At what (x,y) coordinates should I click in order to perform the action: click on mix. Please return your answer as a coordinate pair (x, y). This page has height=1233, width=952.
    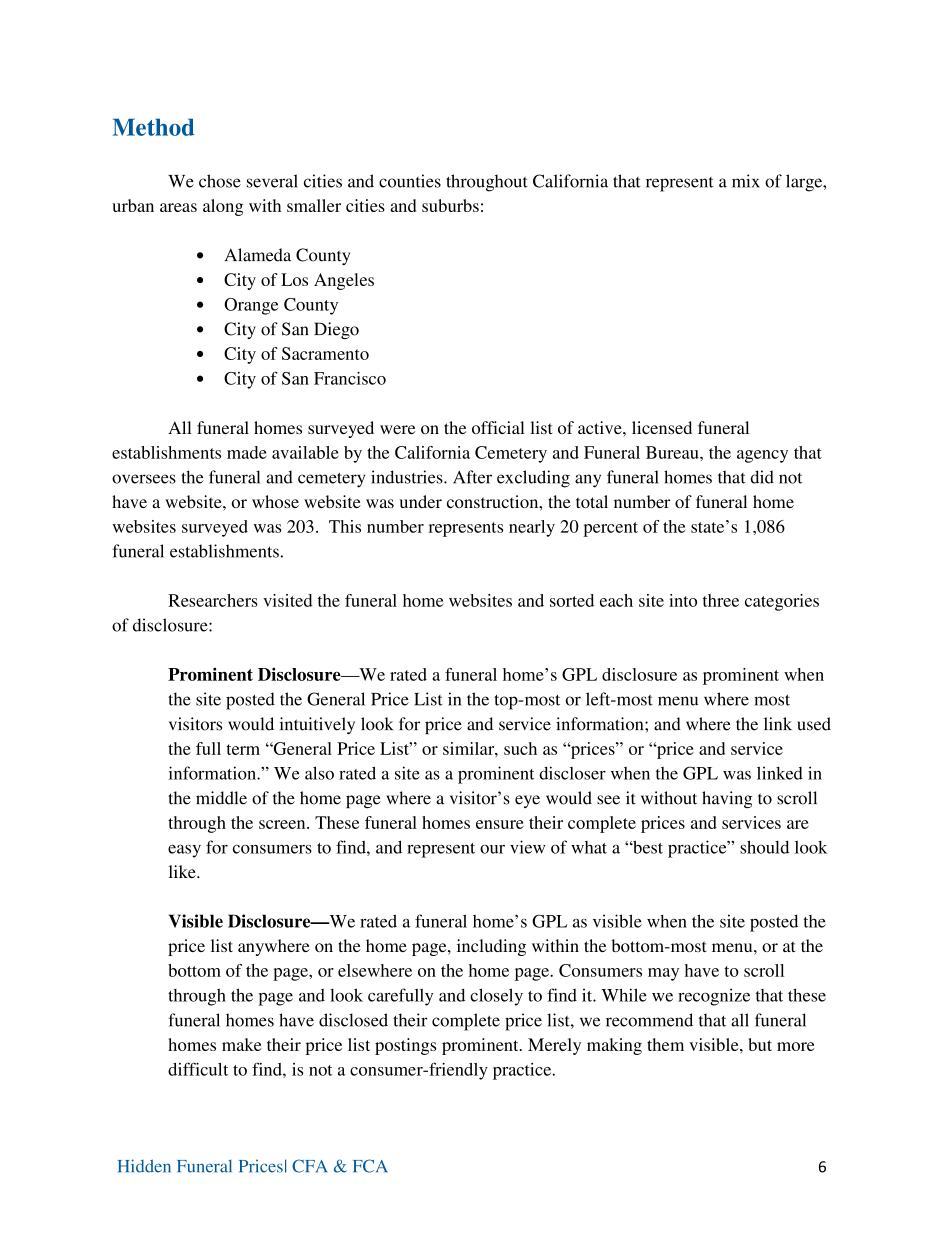
    Looking at the image, I should click on (746, 181).
